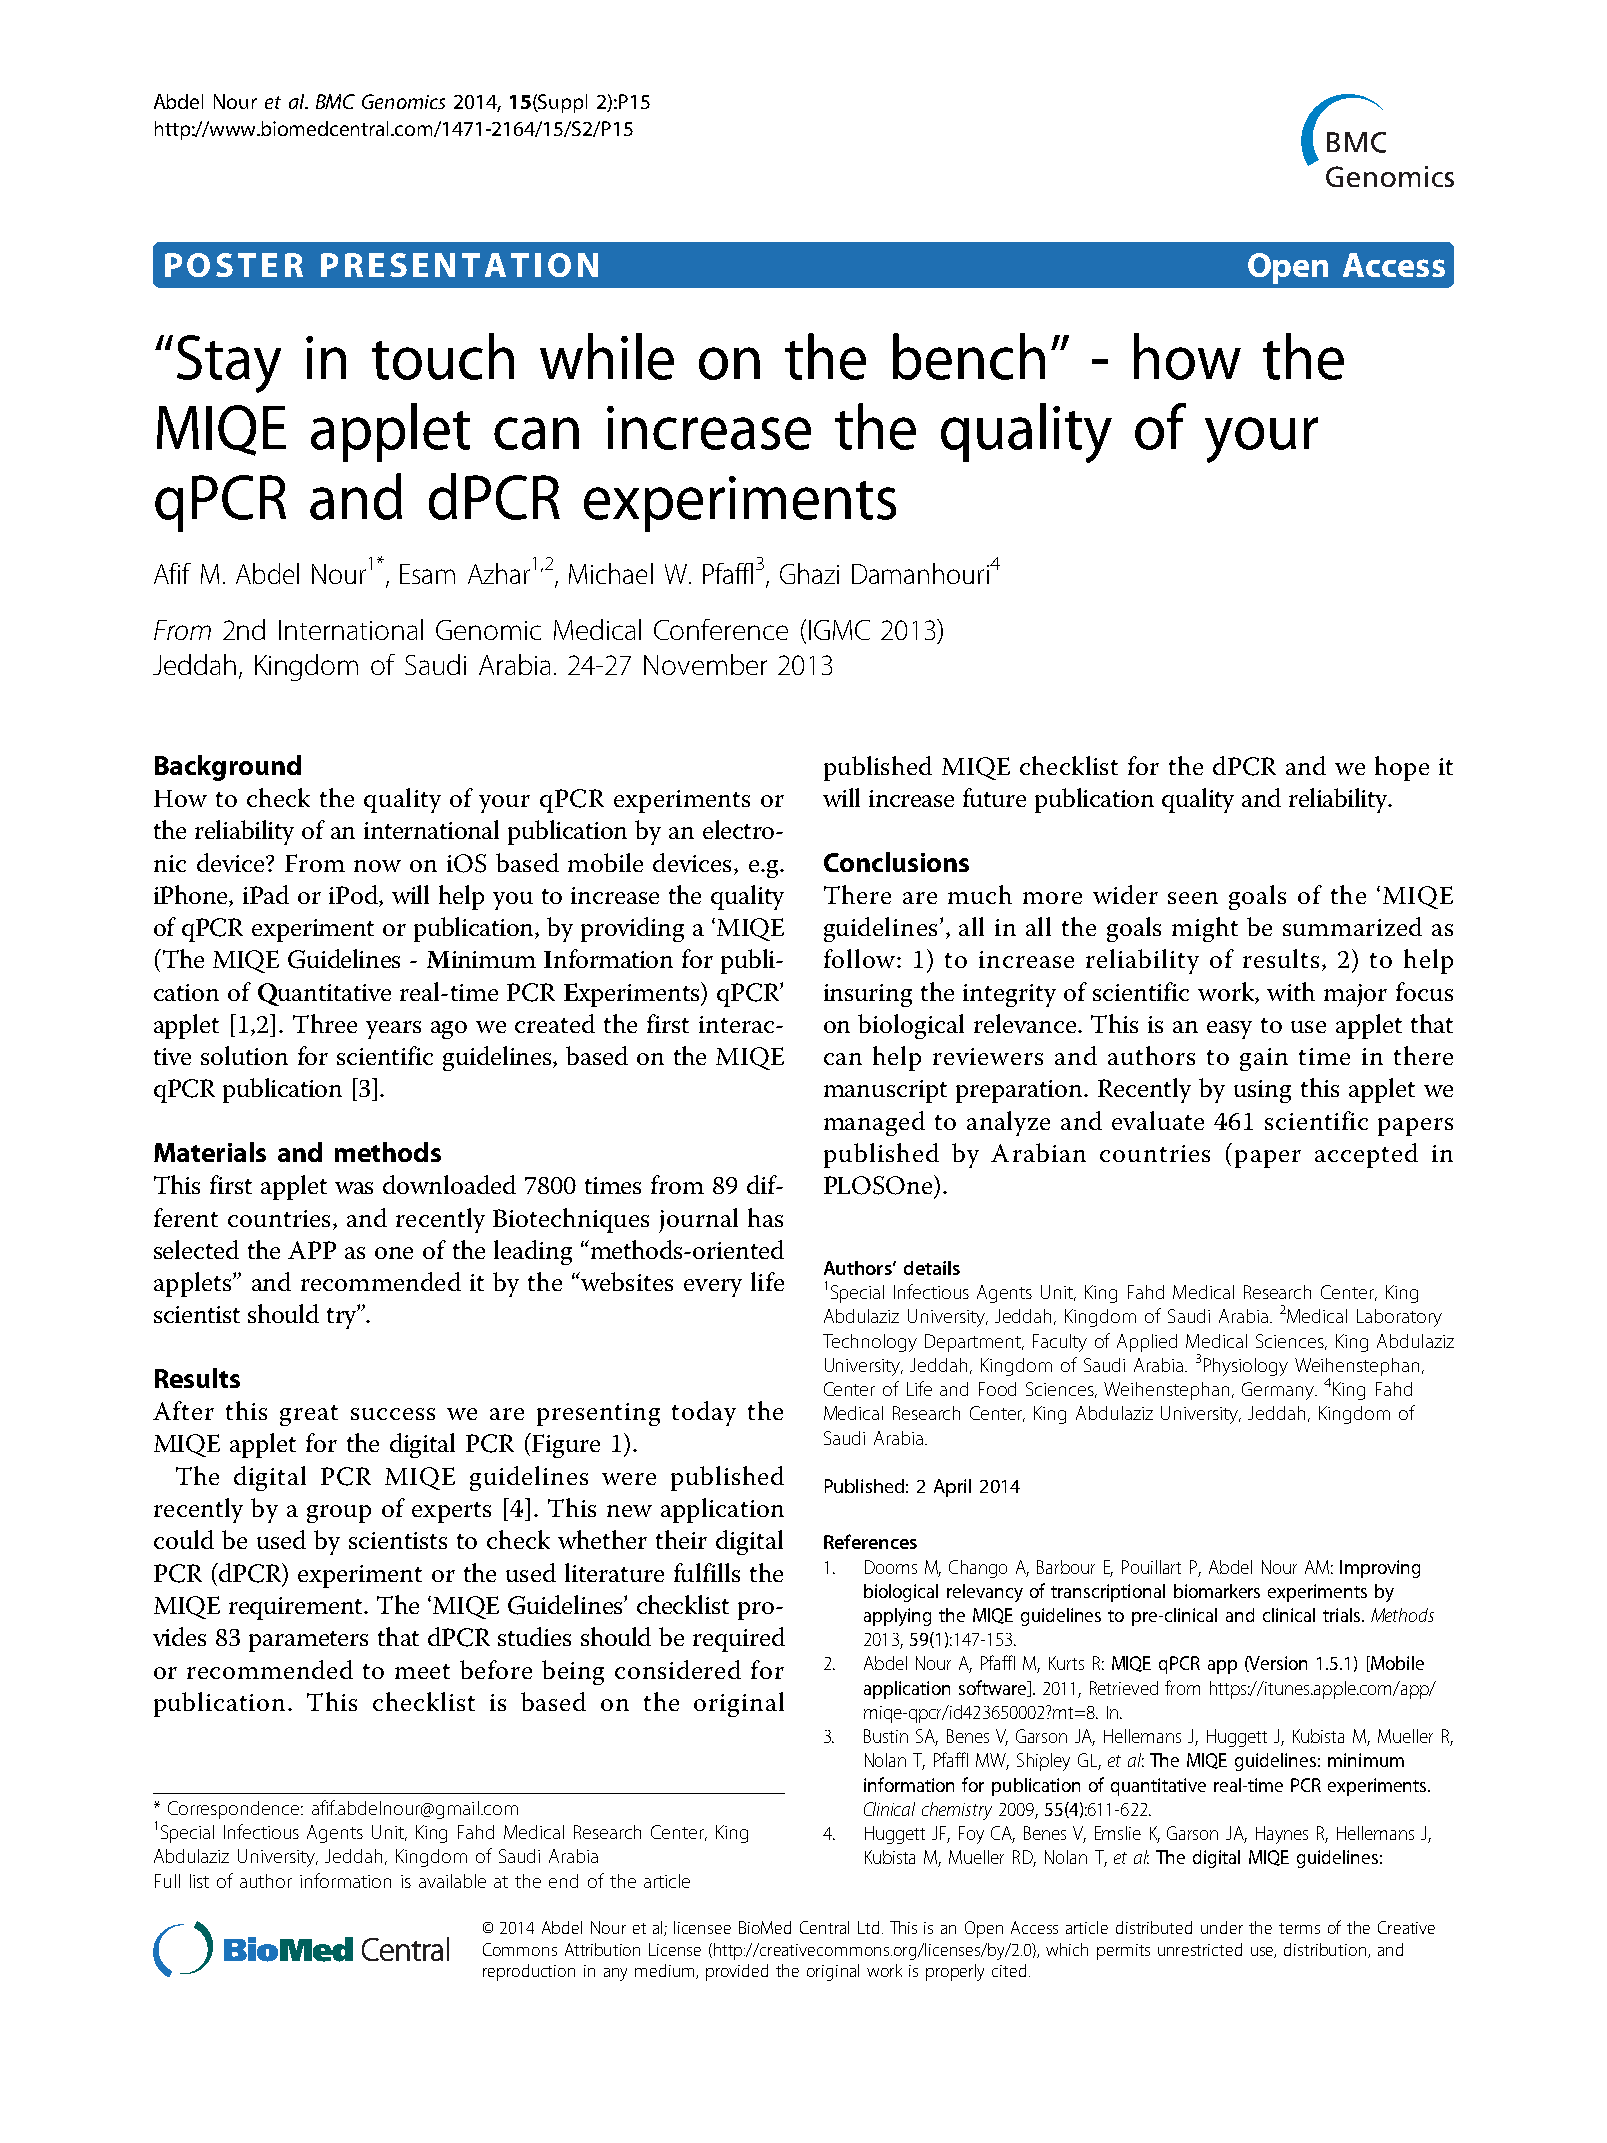  Describe the element at coordinates (969, 356) in the document. I see `bench` at that location.
